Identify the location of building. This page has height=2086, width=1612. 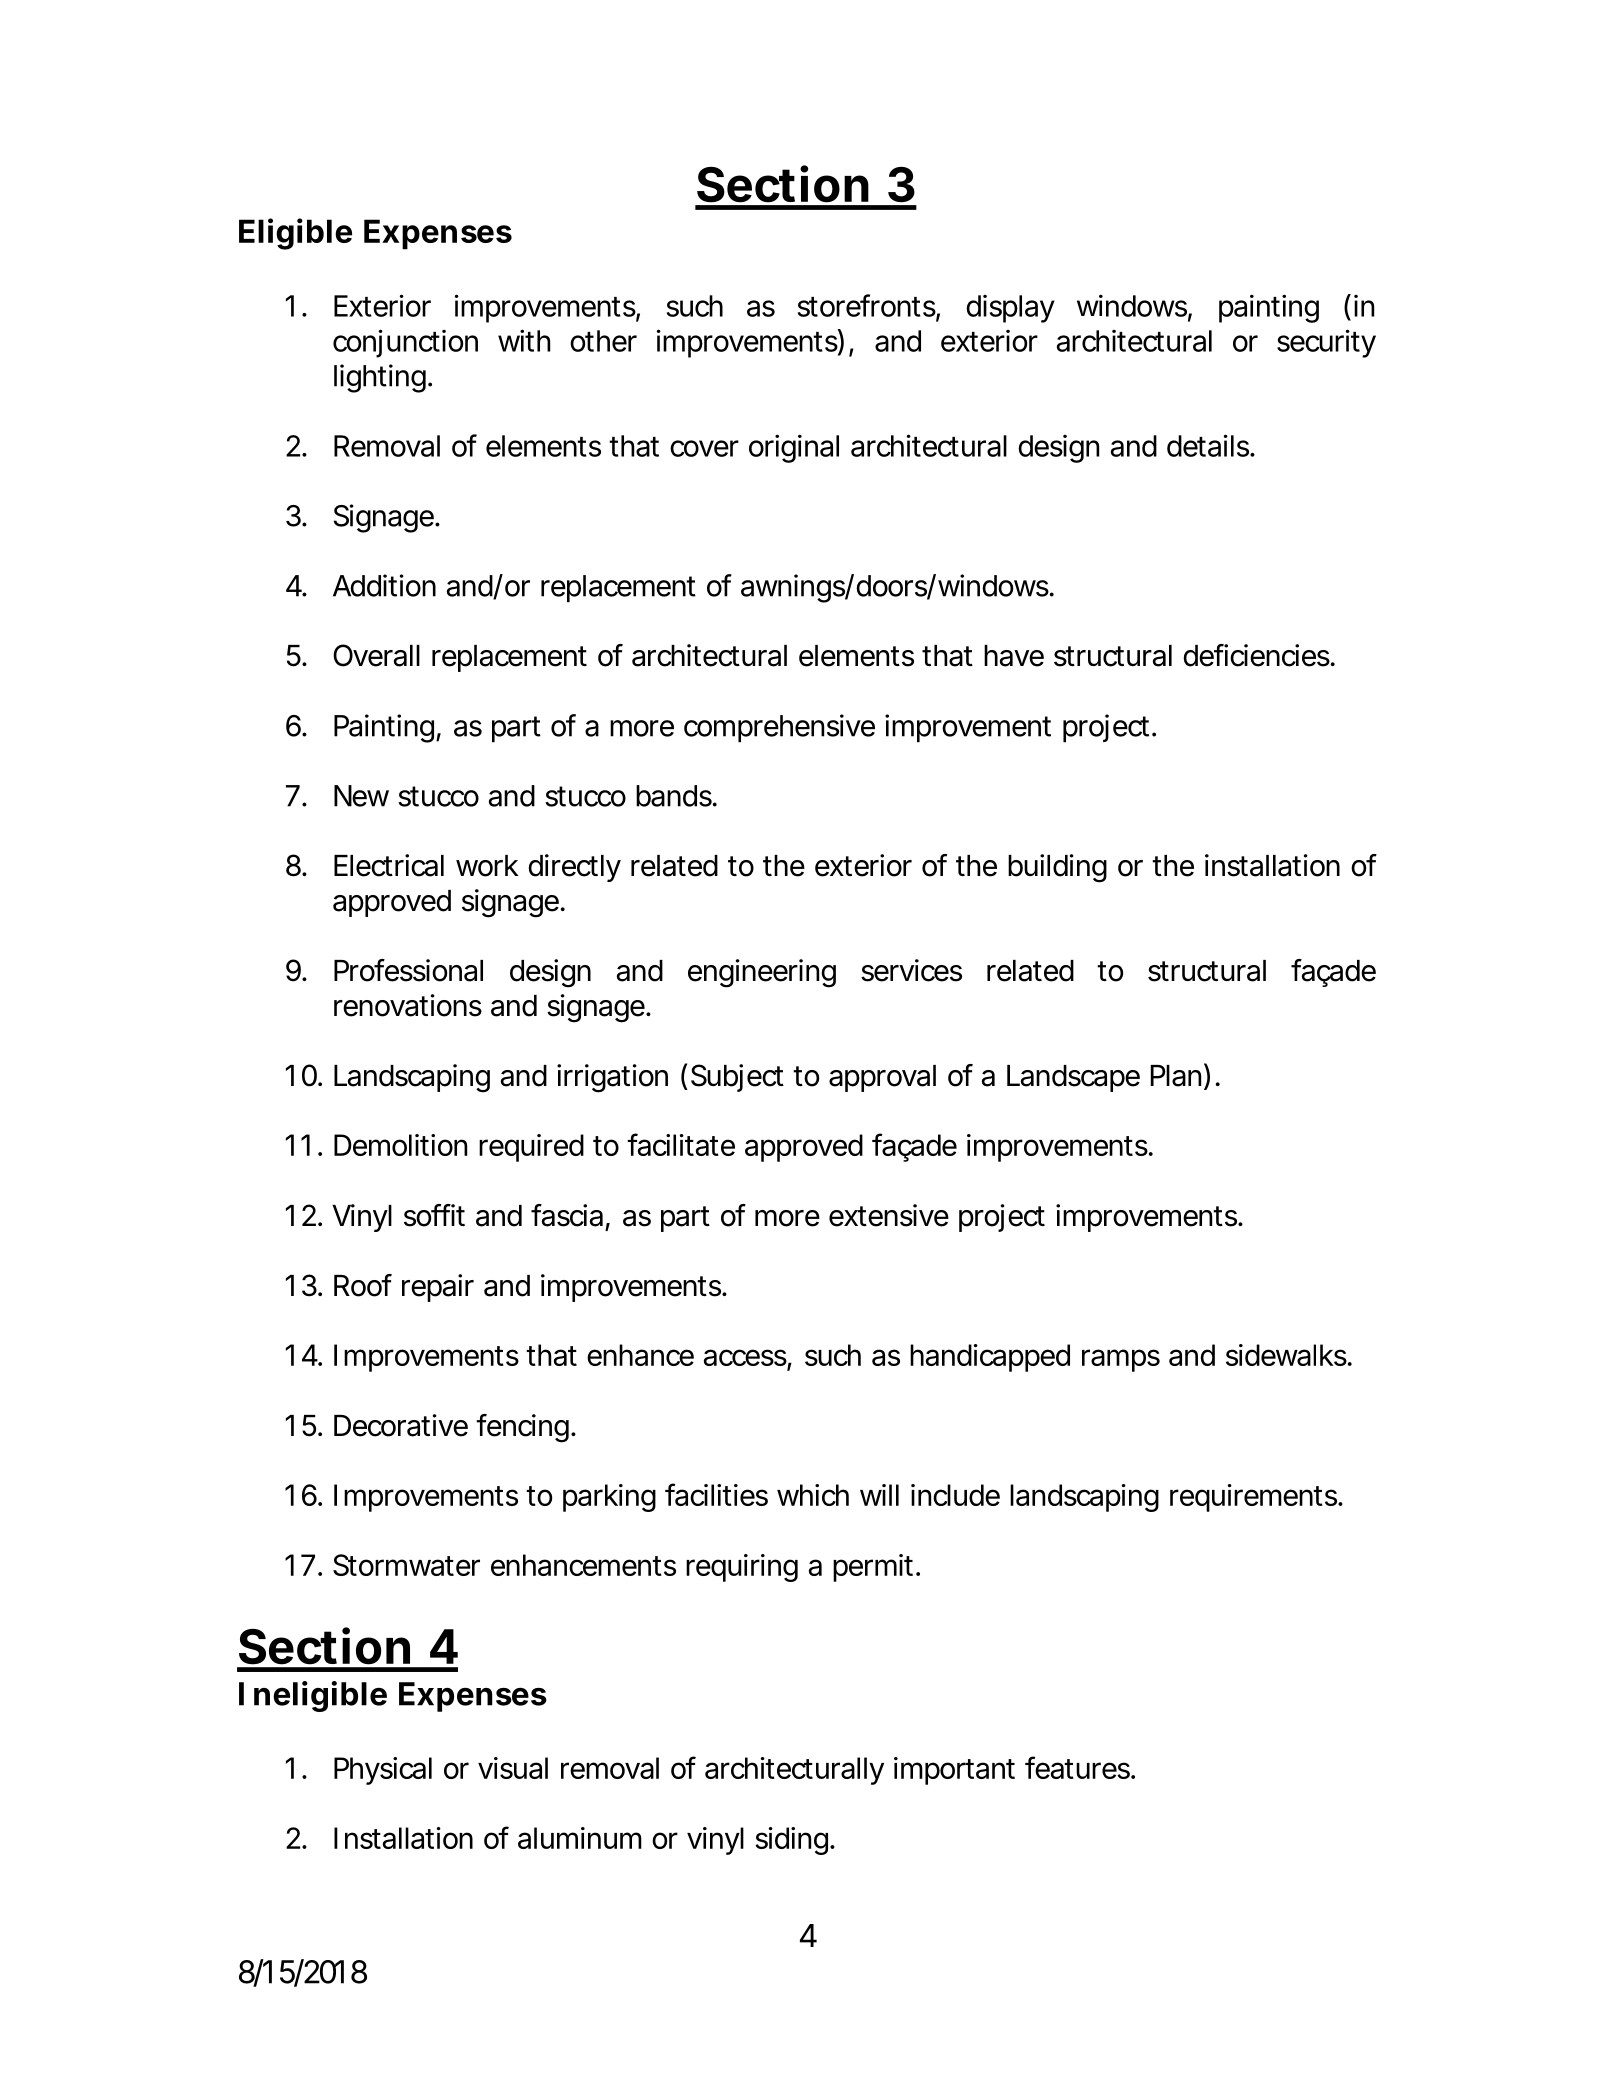
(1057, 868).
